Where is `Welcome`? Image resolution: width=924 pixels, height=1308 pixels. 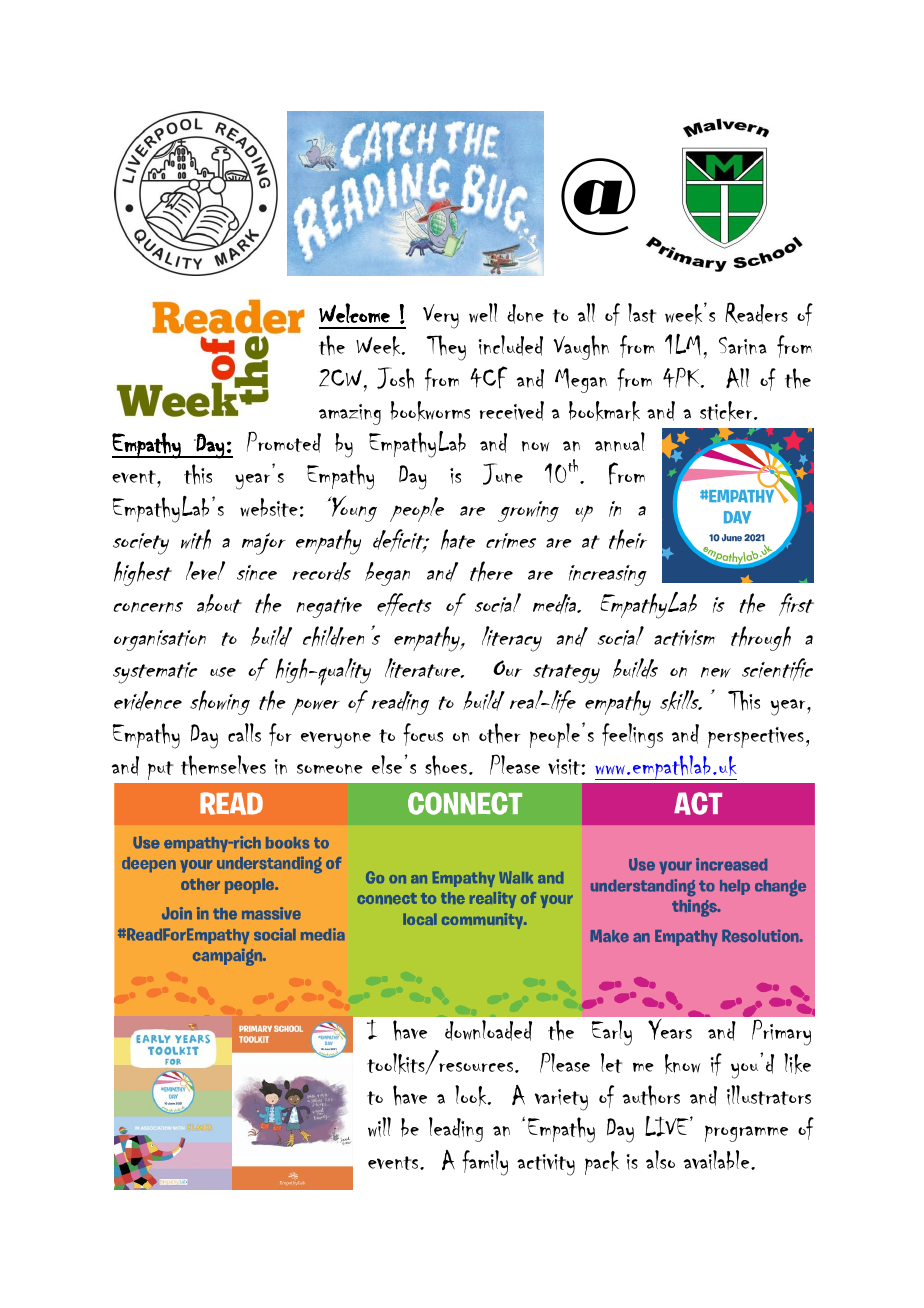
Welcome is located at coordinates (354, 313).
